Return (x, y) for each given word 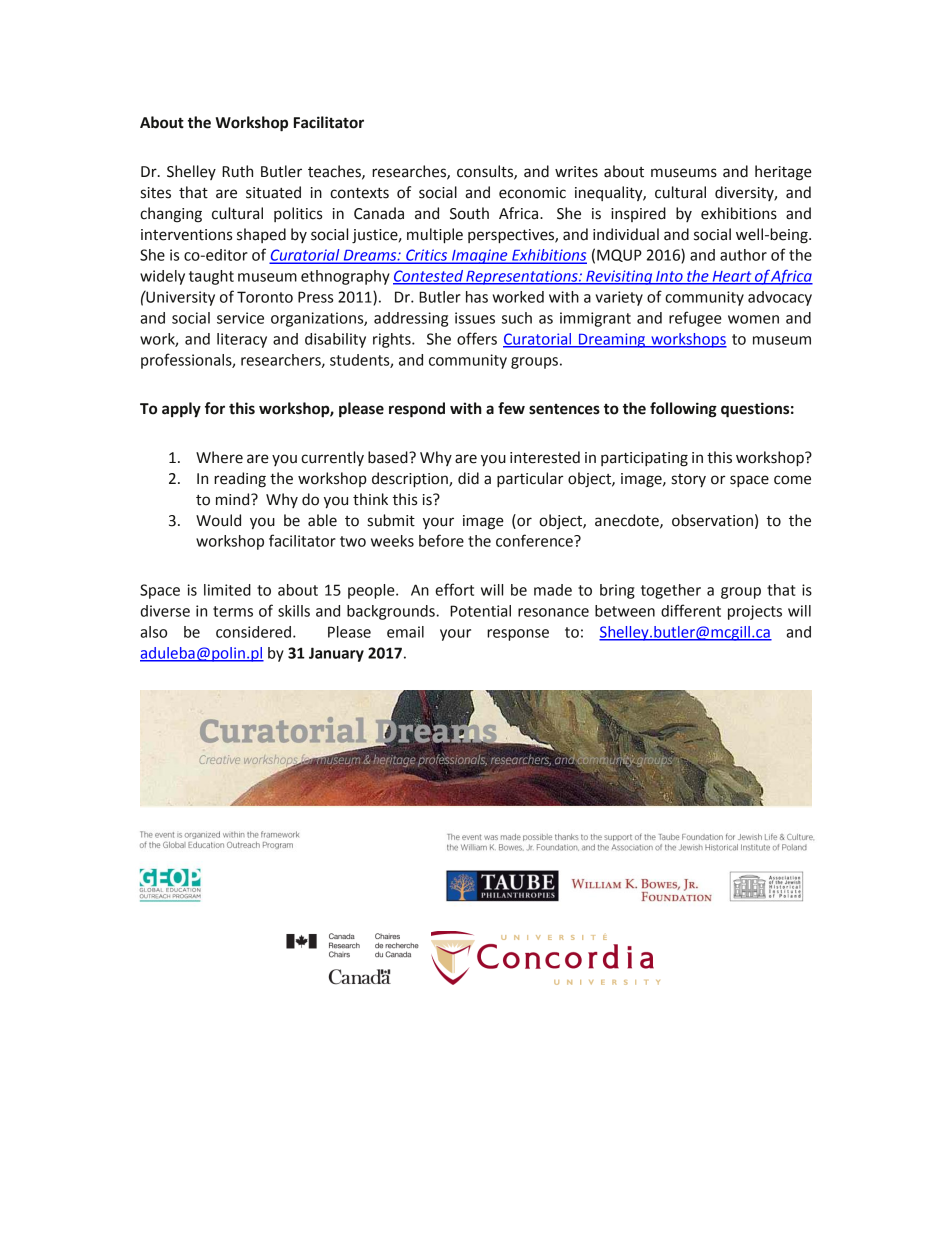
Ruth (237, 171)
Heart (732, 277)
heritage (783, 173)
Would (218, 520)
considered (253, 632)
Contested (429, 277)
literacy (242, 340)
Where (219, 457)
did (468, 478)
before (441, 540)
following (683, 410)
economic (532, 193)
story (689, 480)
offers (477, 338)
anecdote (628, 521)
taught (211, 277)
